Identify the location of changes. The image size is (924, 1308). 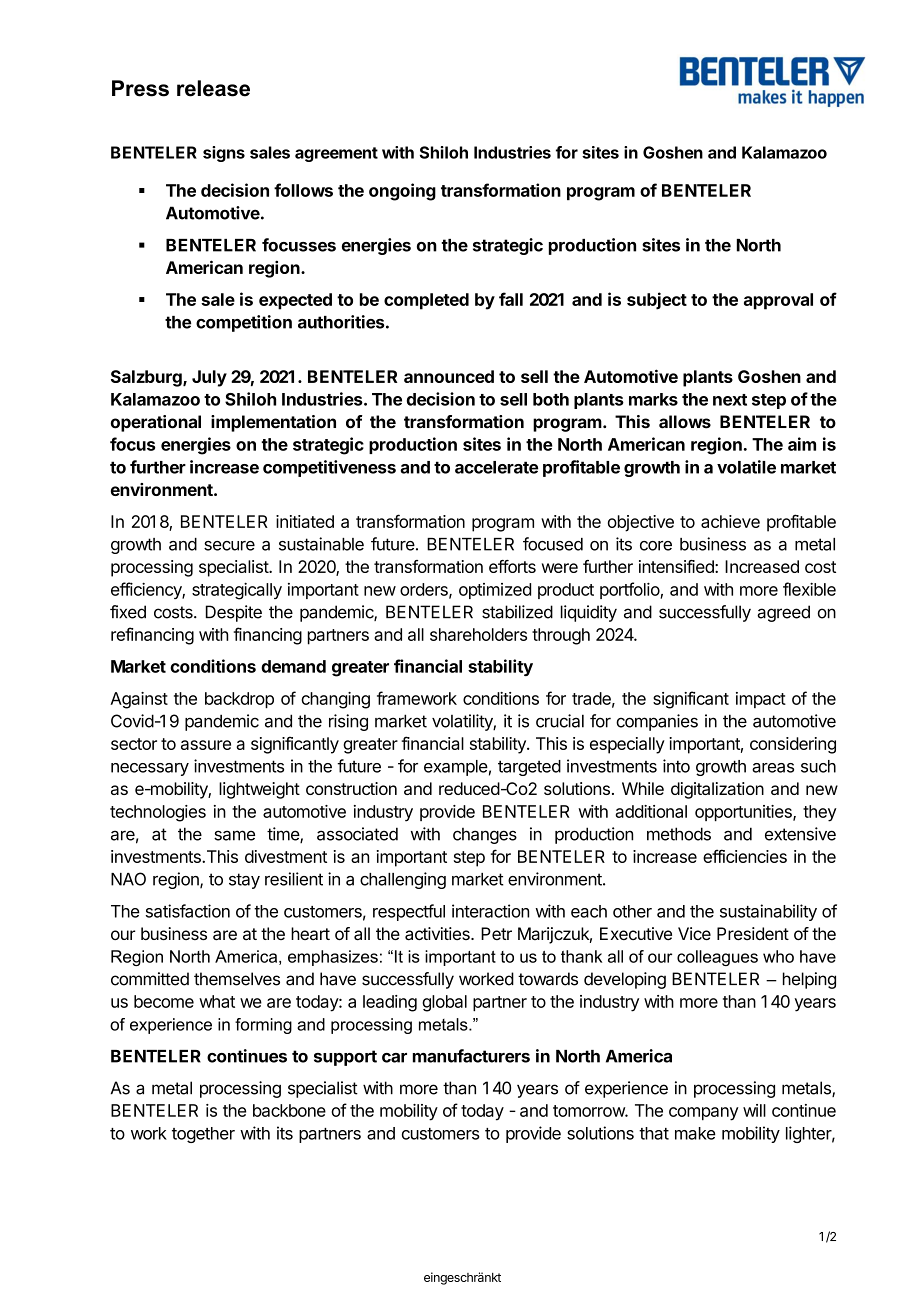
(485, 836).
